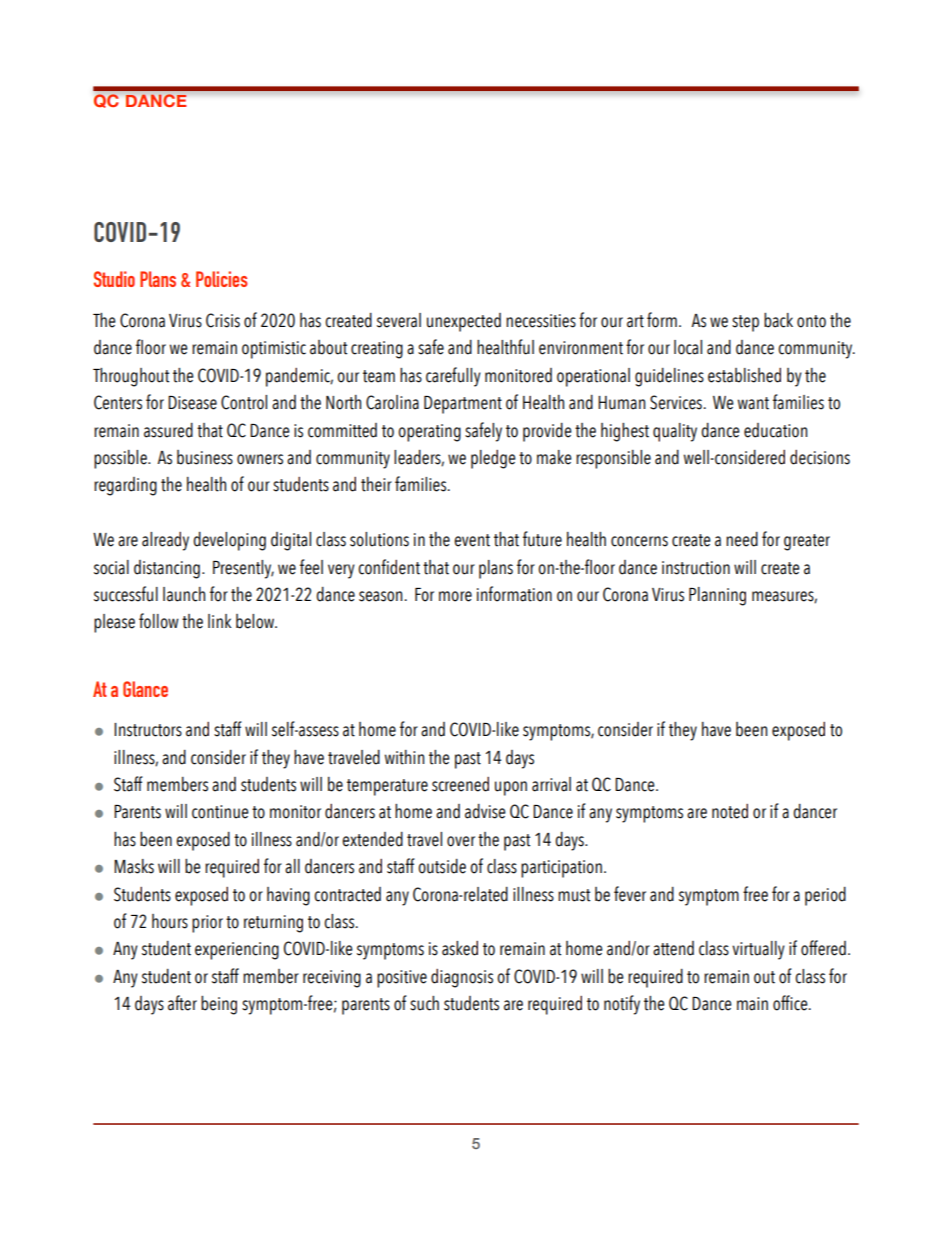  What do you see at coordinates (462, 978) in the page?
I see `diagnosis` at bounding box center [462, 978].
